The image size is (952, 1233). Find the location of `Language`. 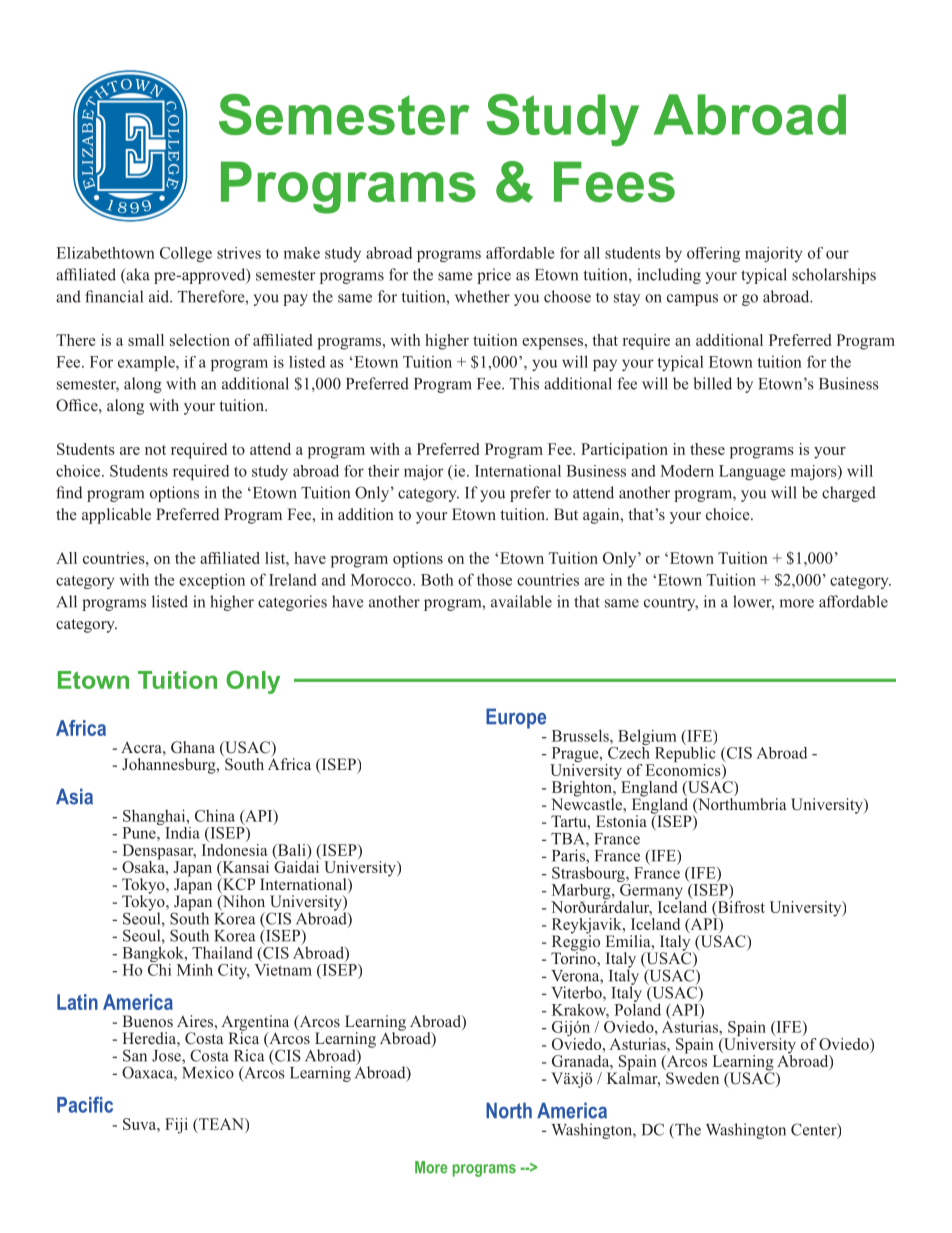

Language is located at coordinates (752, 472).
